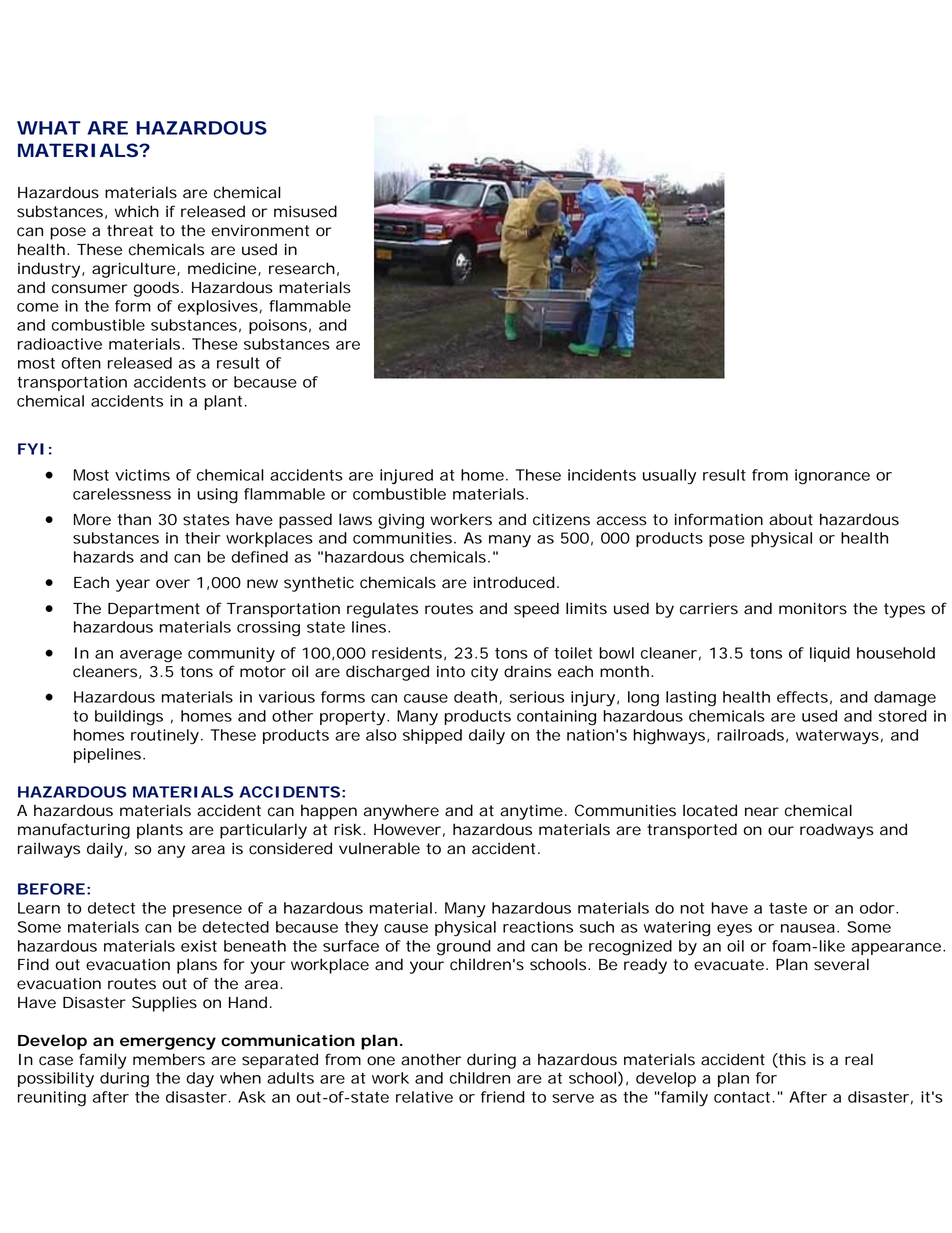  What do you see at coordinates (169, 1059) in the screenshot?
I see `members` at bounding box center [169, 1059].
